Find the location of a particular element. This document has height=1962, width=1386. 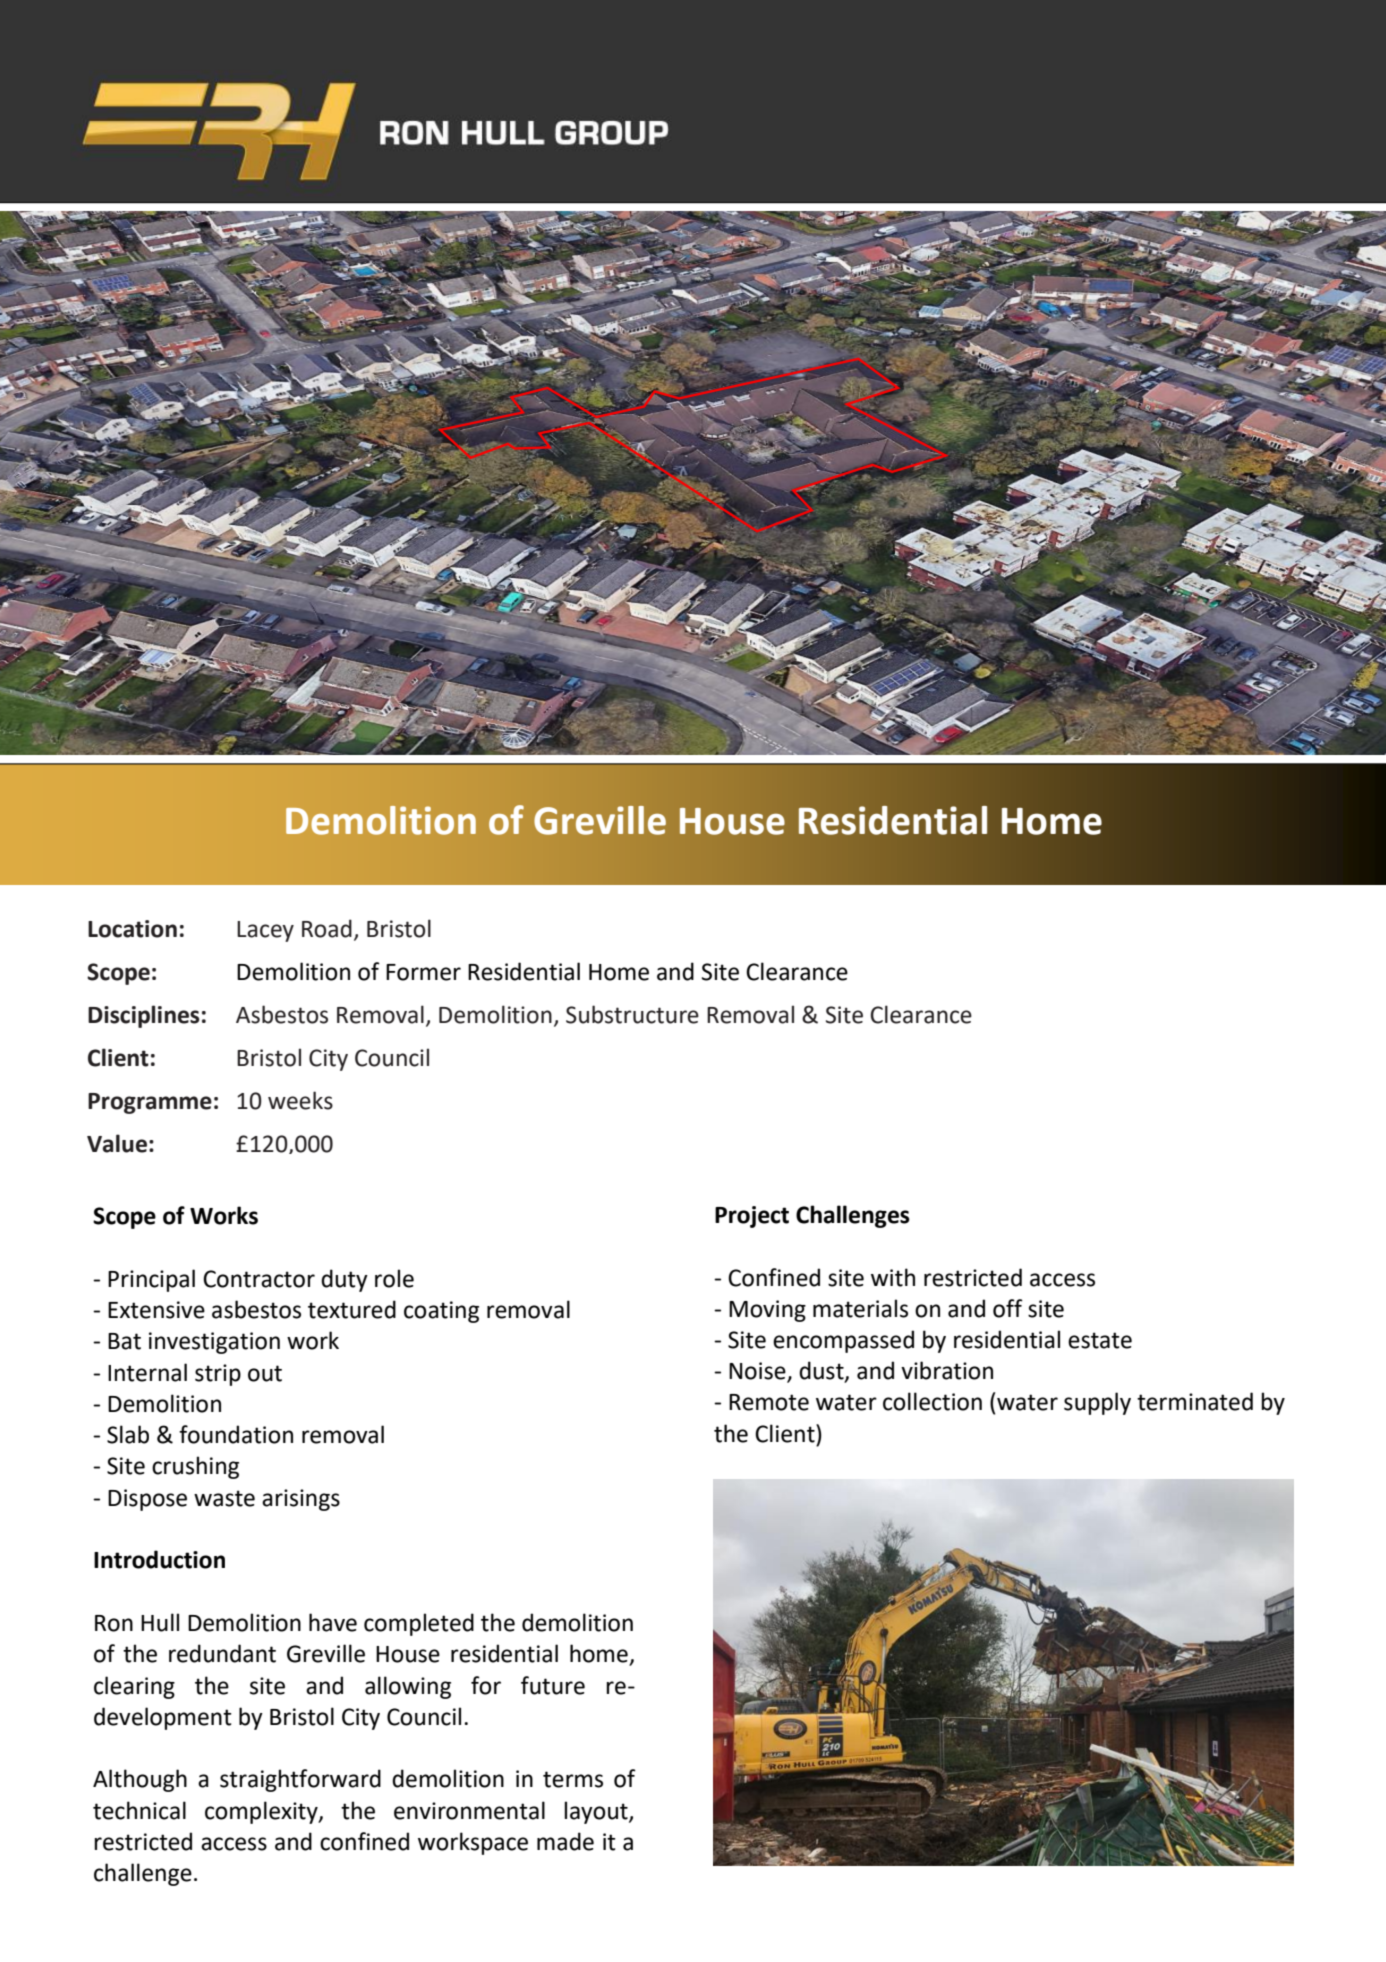

Project is located at coordinates (752, 1217).
